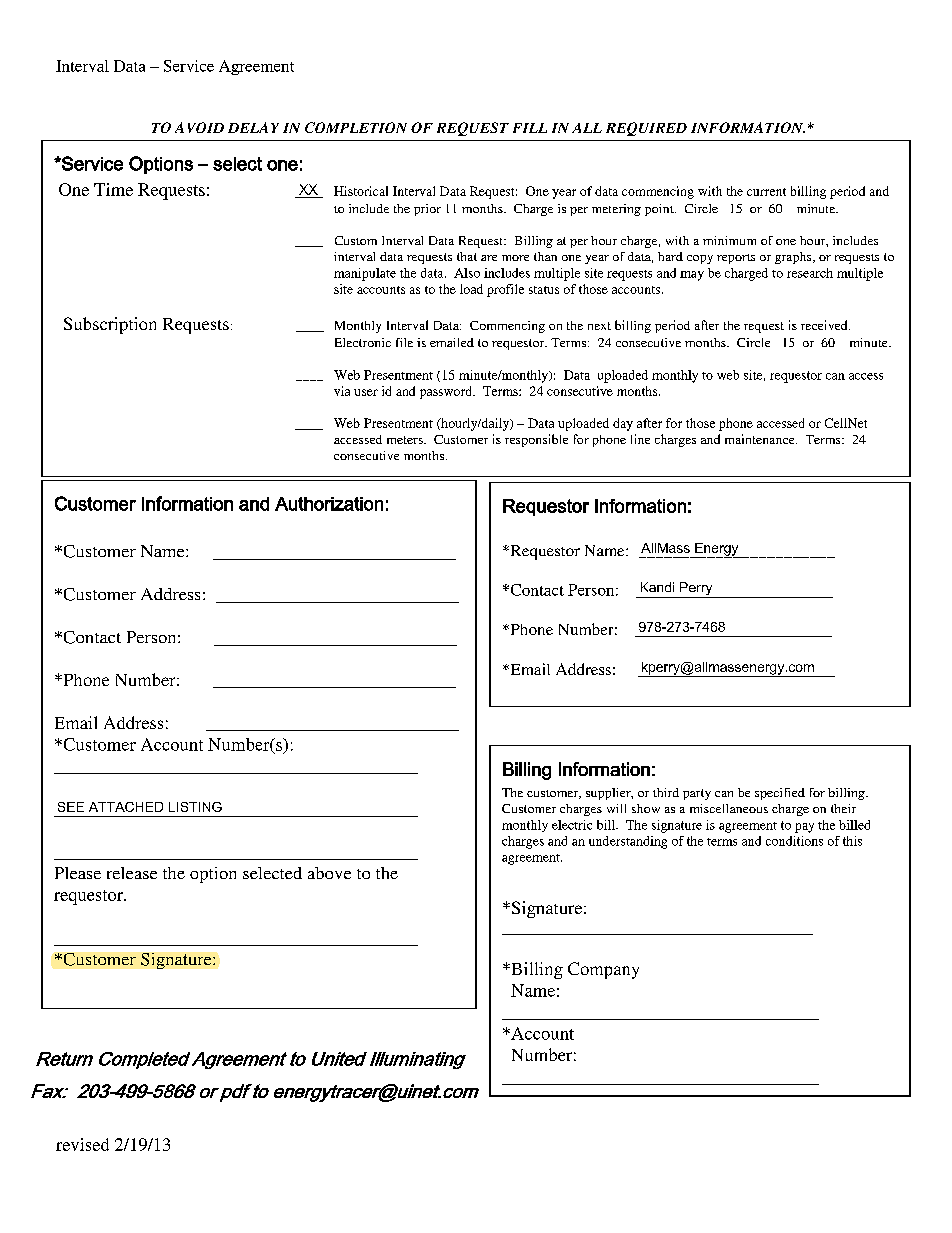 Image resolution: width=952 pixels, height=1233 pixels. Describe the element at coordinates (780, 794) in the screenshot. I see `specified` at that location.
